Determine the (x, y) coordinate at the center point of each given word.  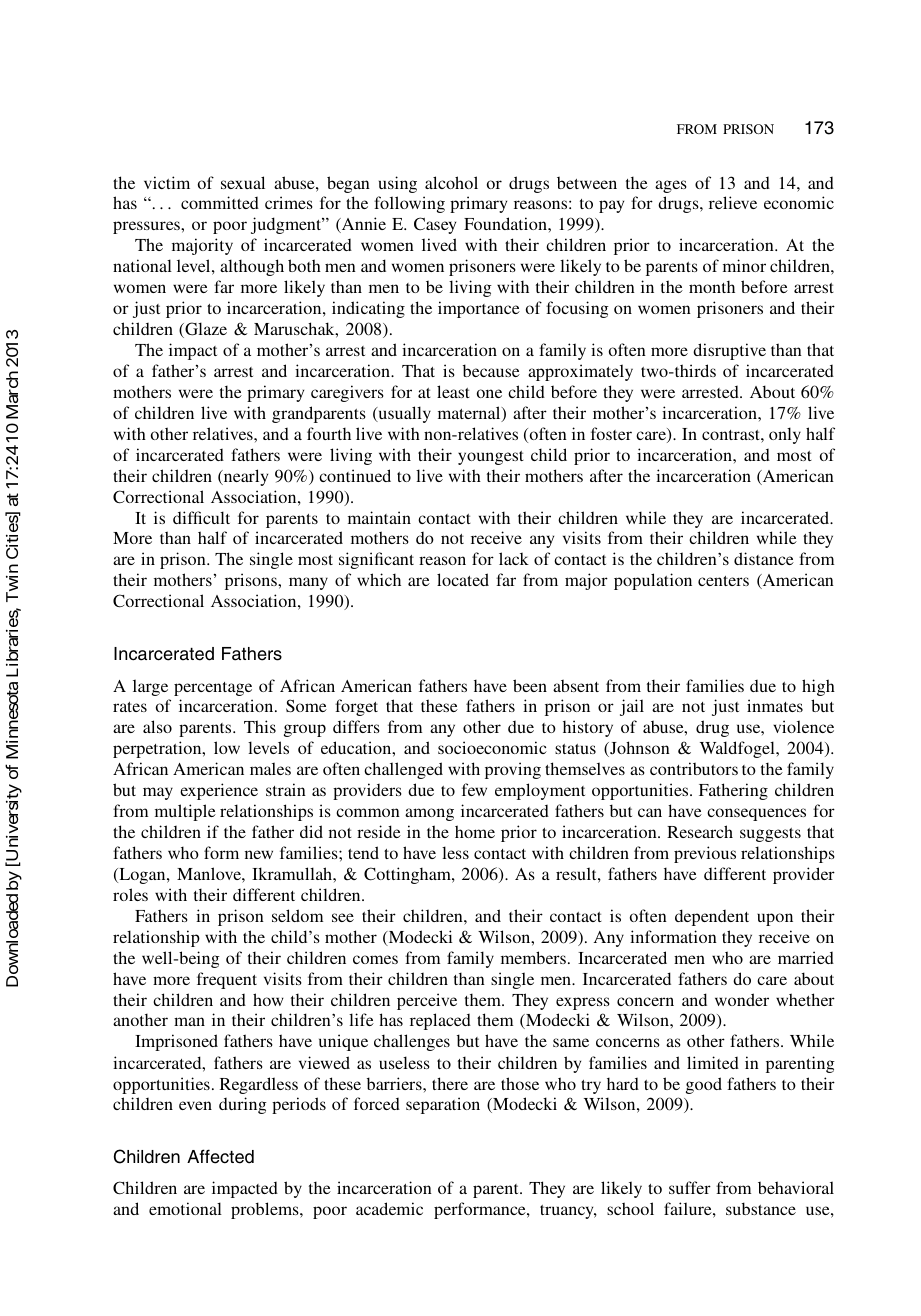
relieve (733, 202)
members (533, 957)
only (785, 435)
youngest (491, 458)
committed (220, 202)
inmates (775, 705)
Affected (220, 1156)
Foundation (506, 223)
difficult (201, 517)
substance (761, 1208)
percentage (213, 689)
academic (389, 1208)
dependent (712, 917)
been (530, 685)
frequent (227, 980)
